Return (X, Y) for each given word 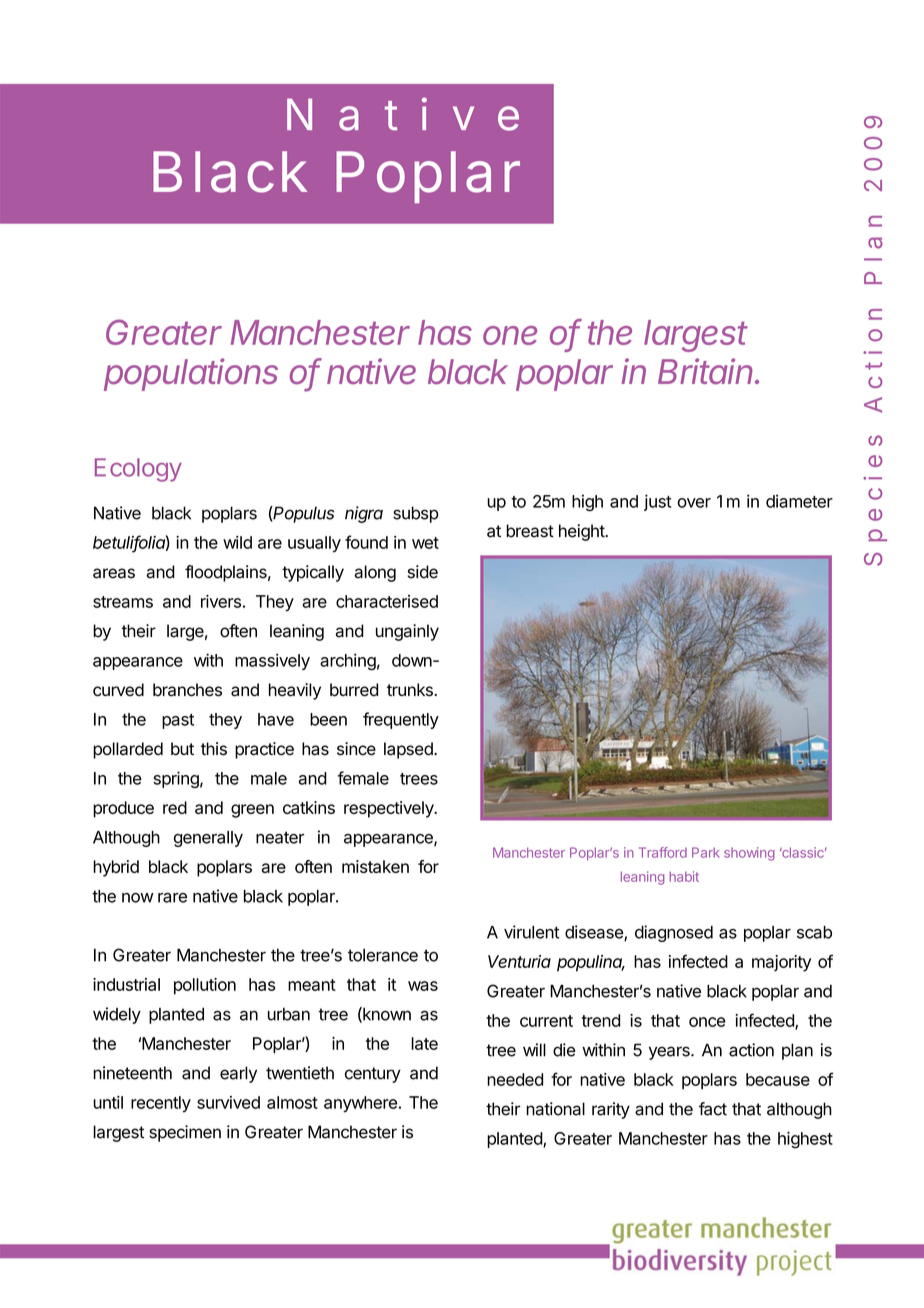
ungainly (407, 632)
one (510, 335)
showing (749, 854)
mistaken (375, 866)
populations (191, 374)
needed (515, 1079)
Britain (707, 371)
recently (161, 1104)
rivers (221, 601)
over (694, 503)
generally (208, 839)
